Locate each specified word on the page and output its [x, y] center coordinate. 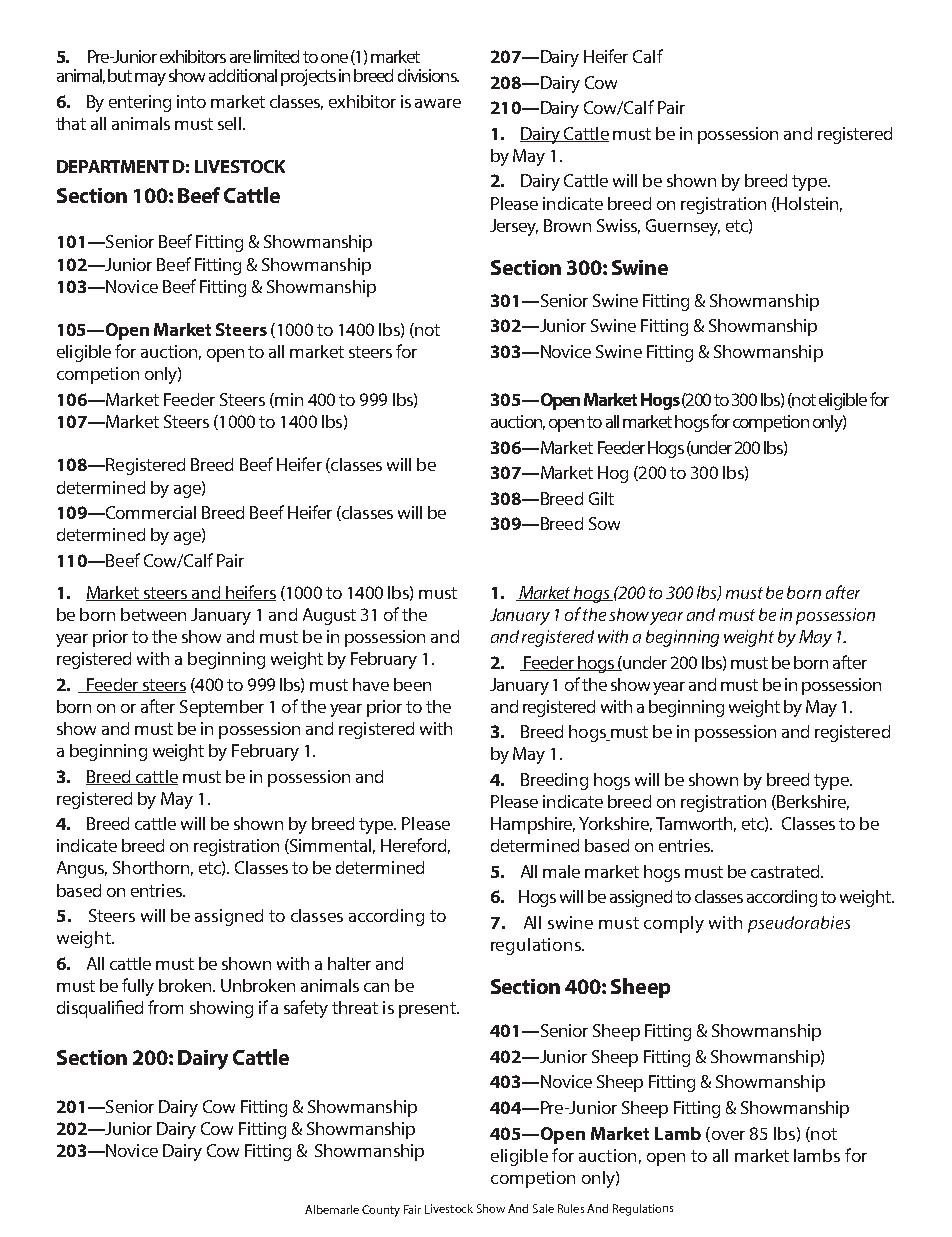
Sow [604, 523]
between [153, 614]
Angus [82, 869]
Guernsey [683, 227]
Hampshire [533, 825]
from [165, 1007]
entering [140, 103]
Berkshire [812, 802]
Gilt [601, 498]
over [727, 1136]
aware [438, 103]
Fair [412, 1209]
